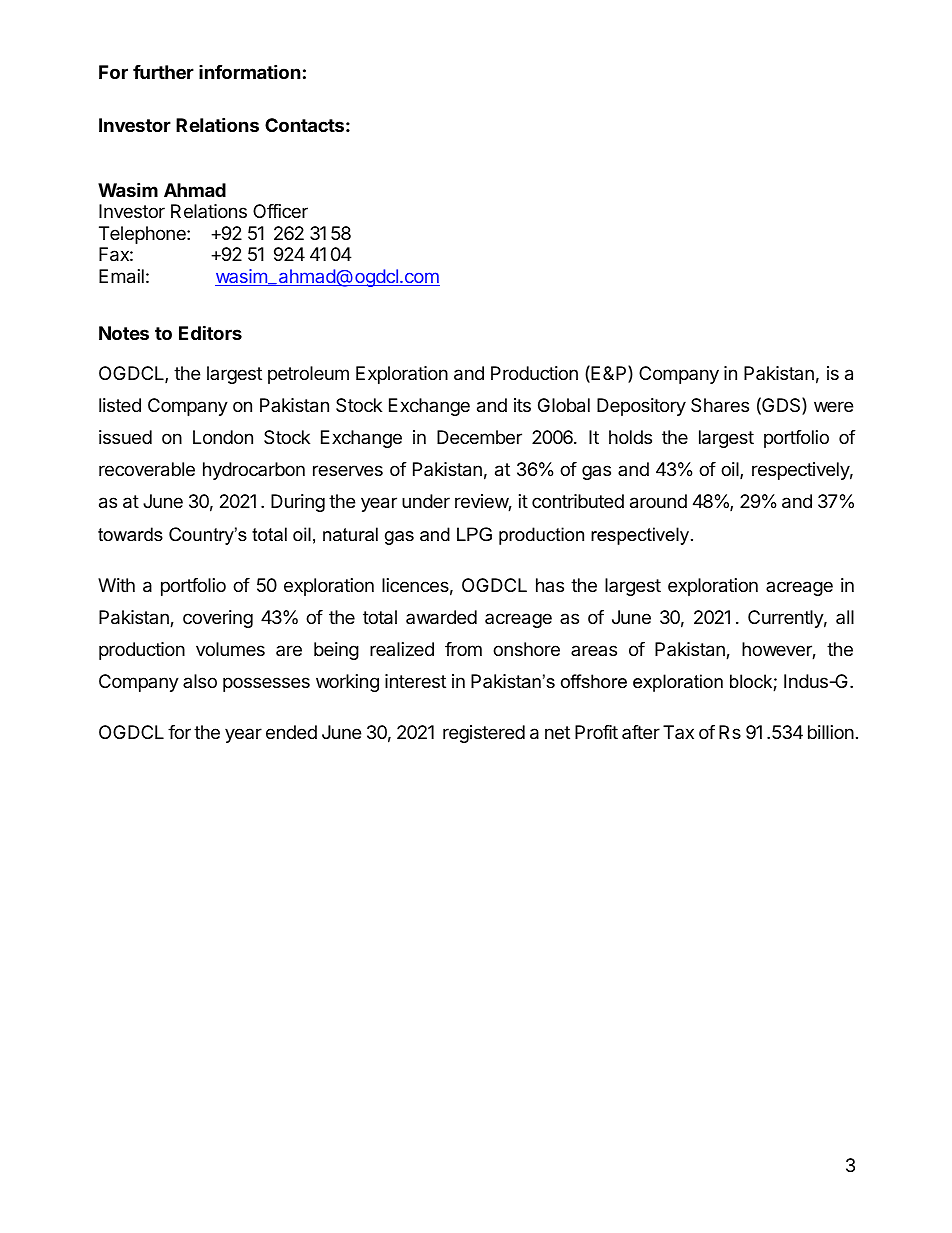  I want to click on also, so click(200, 681).
